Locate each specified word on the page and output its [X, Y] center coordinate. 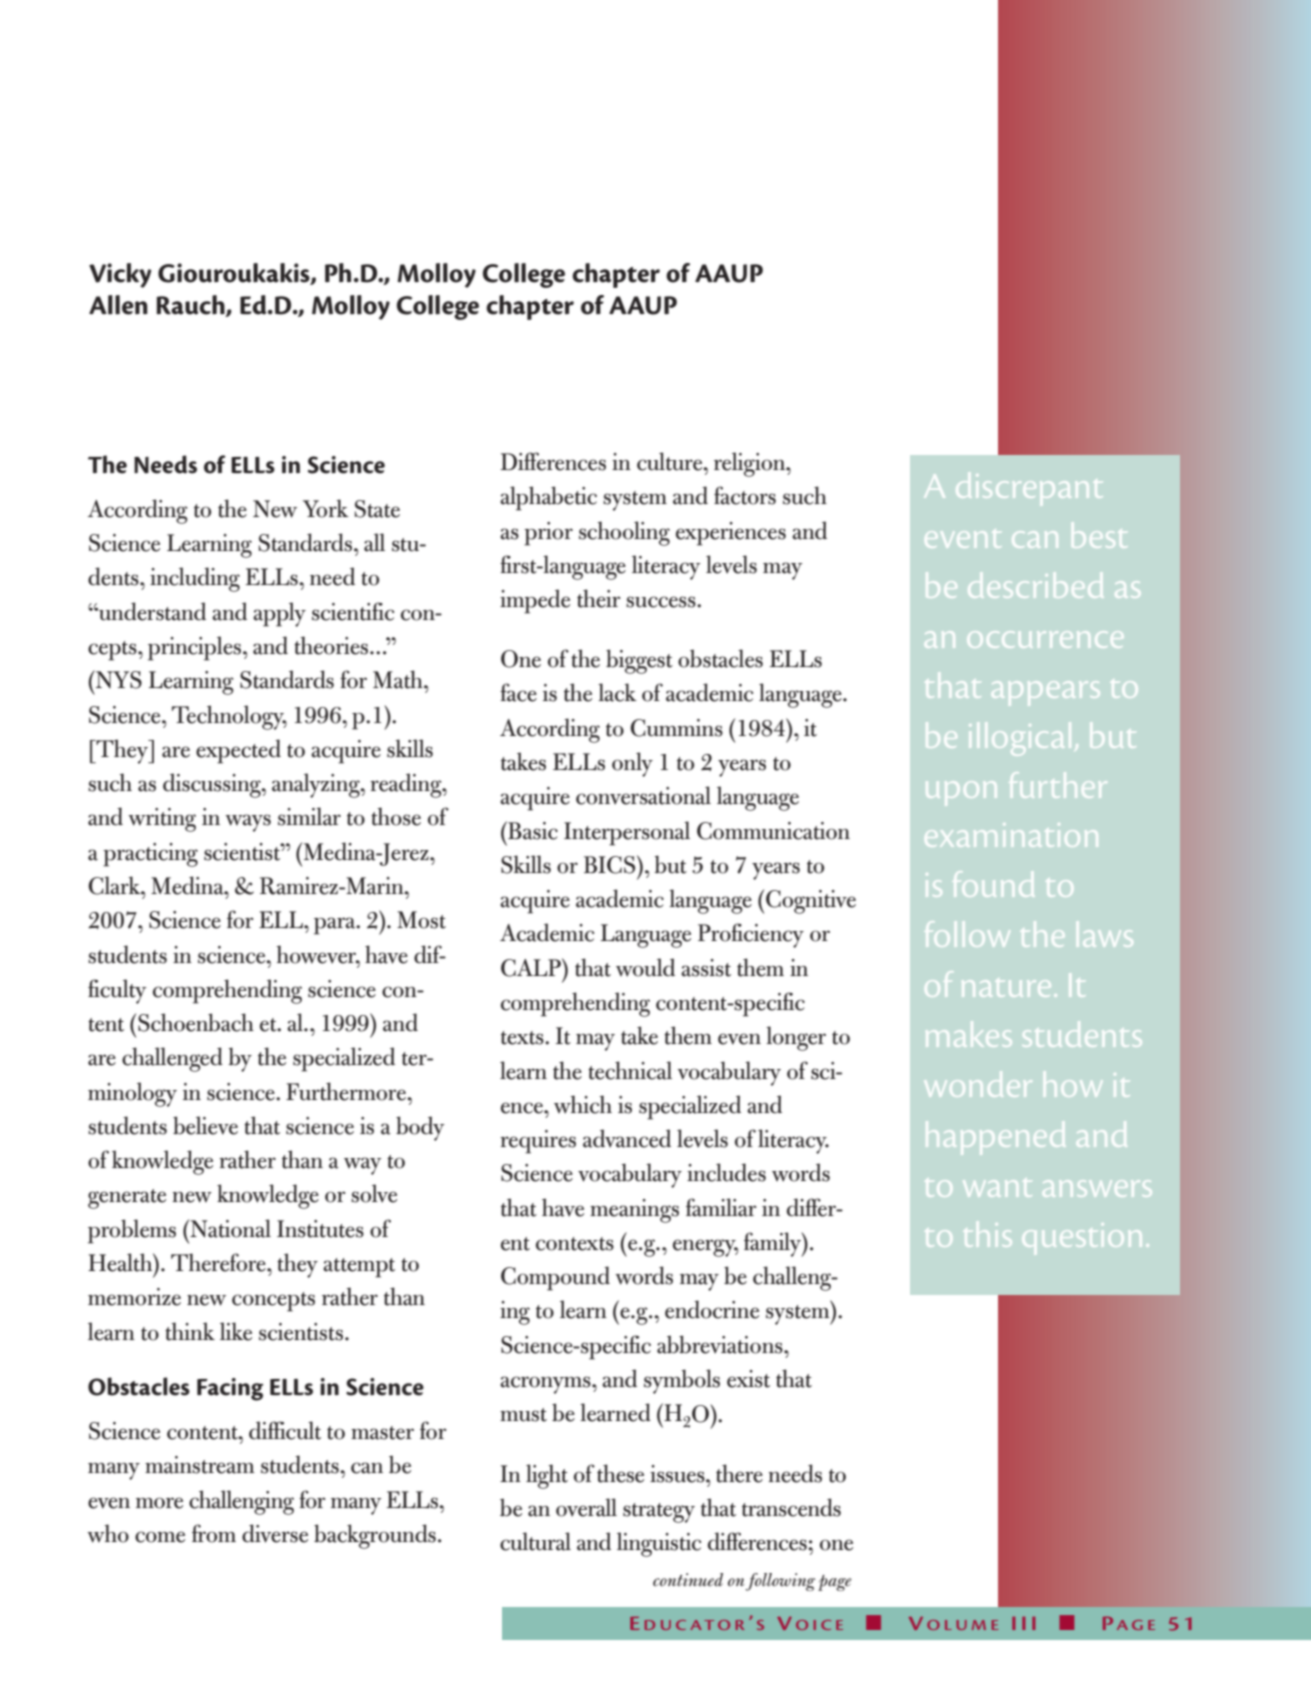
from [214, 1533]
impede [535, 601]
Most [421, 920]
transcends [791, 1507]
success [662, 602]
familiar [721, 1207]
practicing [150, 855]
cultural [535, 1541]
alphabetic [548, 498]
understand [151, 611]
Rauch [191, 306]
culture [671, 461]
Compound [555, 1278]
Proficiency [751, 935]
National [229, 1228]
